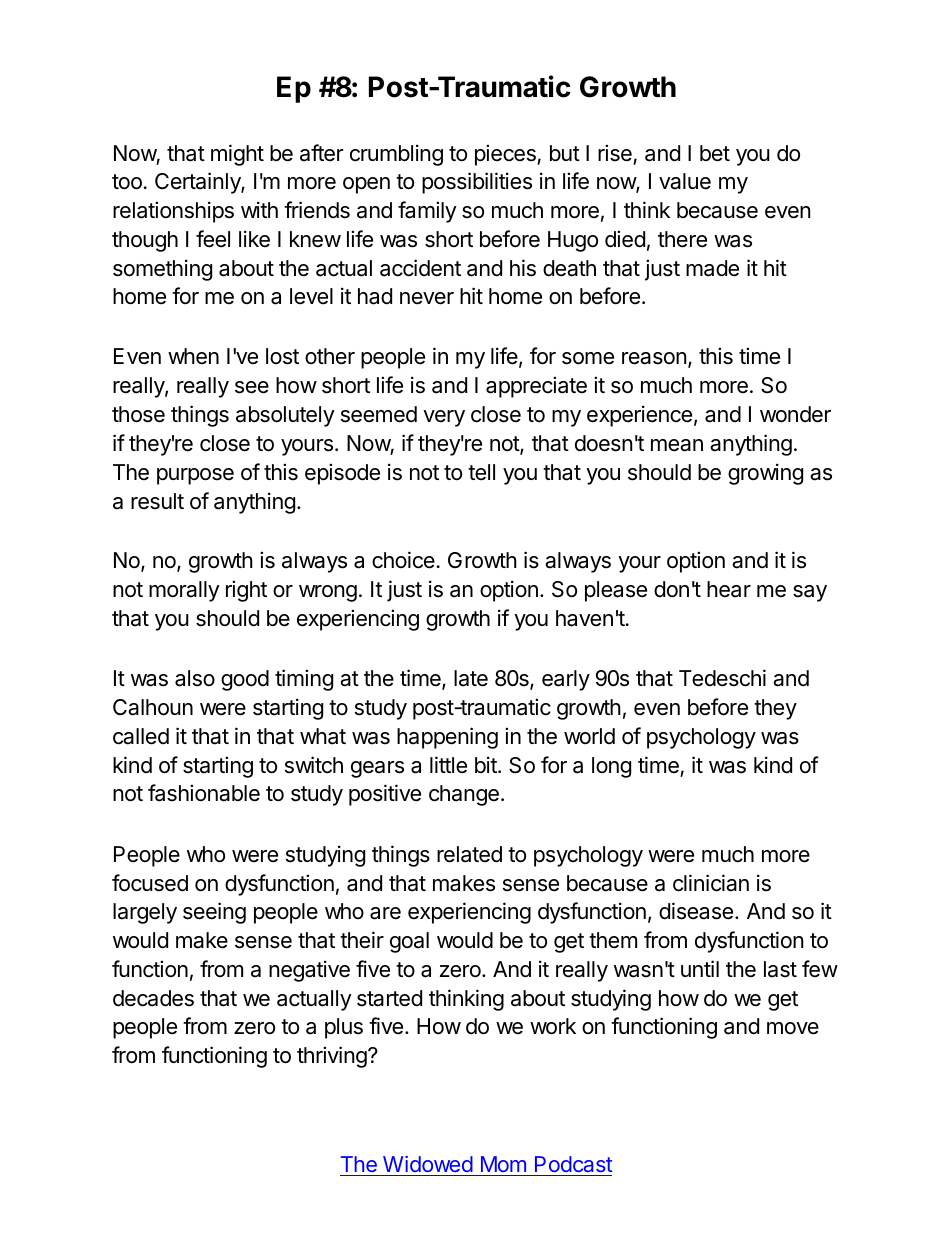 This document has width=952, height=1233. I want to click on thriving, so click(333, 1057).
